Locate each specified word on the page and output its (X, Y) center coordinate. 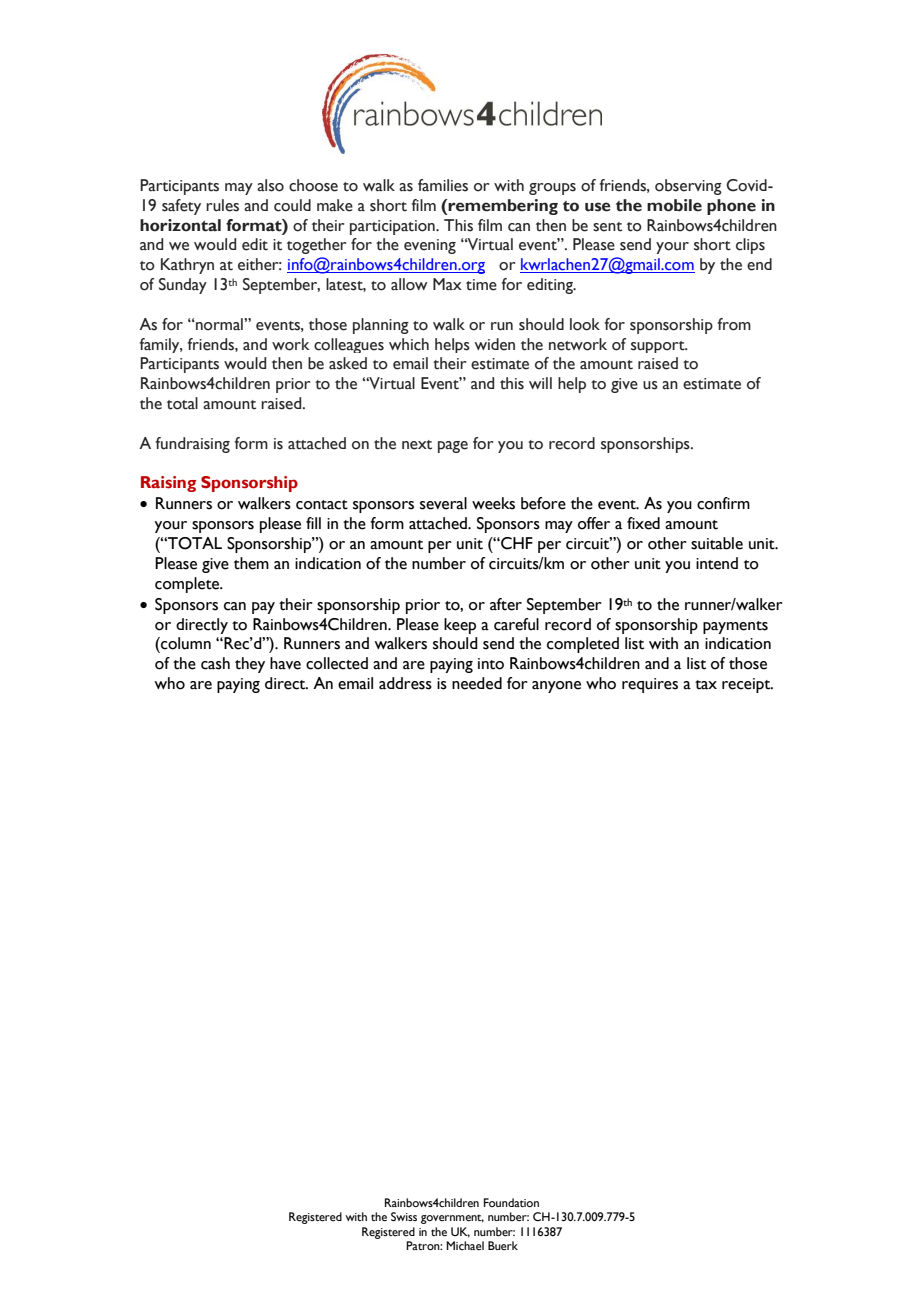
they (250, 665)
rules (222, 205)
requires (650, 685)
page (453, 447)
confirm (723, 503)
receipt (747, 685)
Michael (465, 1245)
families (443, 185)
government (452, 1219)
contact (322, 505)
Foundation (511, 1202)
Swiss (404, 1216)
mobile (674, 205)
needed (477, 683)
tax (706, 685)
